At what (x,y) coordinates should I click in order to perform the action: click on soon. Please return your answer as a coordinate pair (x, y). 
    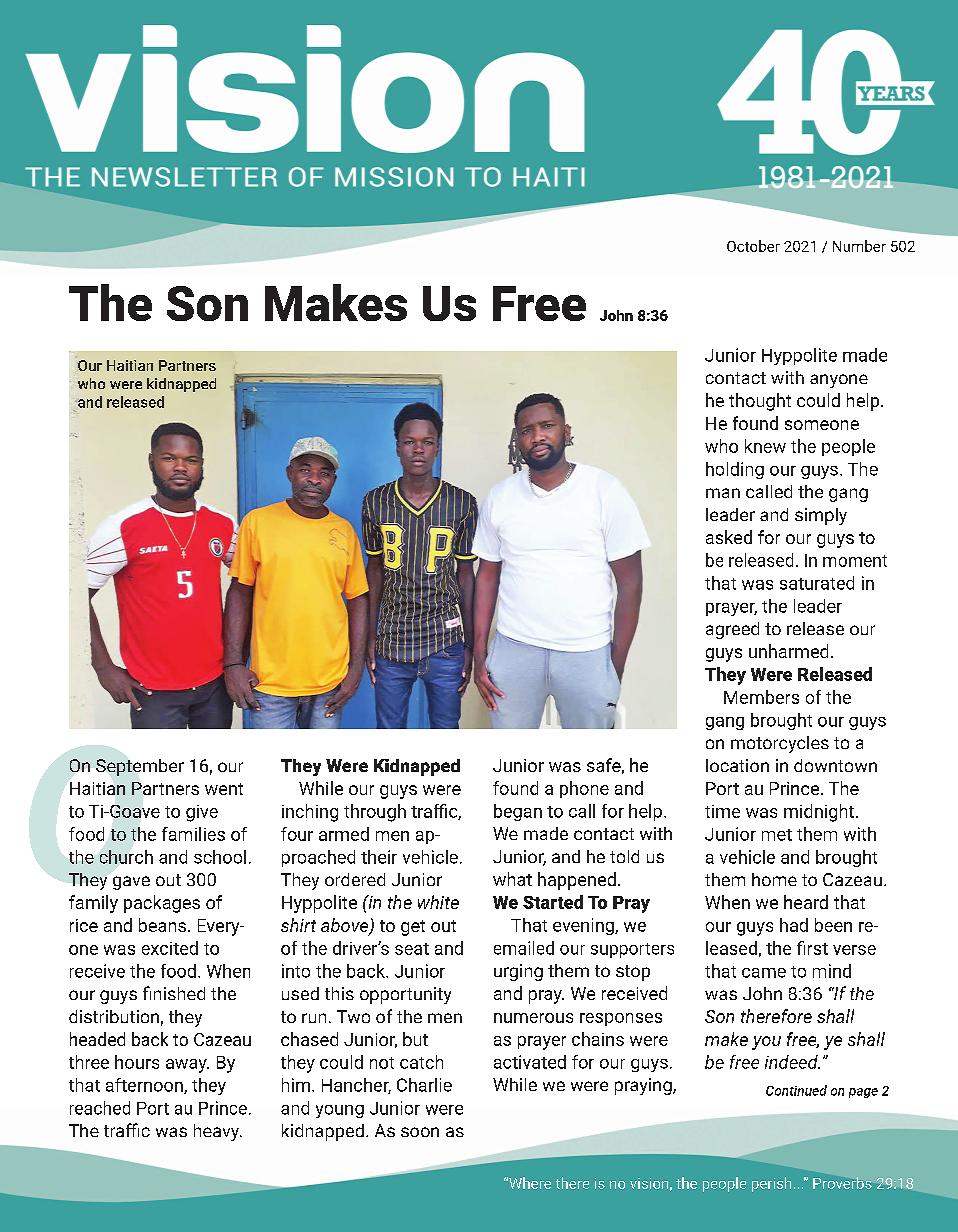
    Looking at the image, I should click on (420, 1132).
